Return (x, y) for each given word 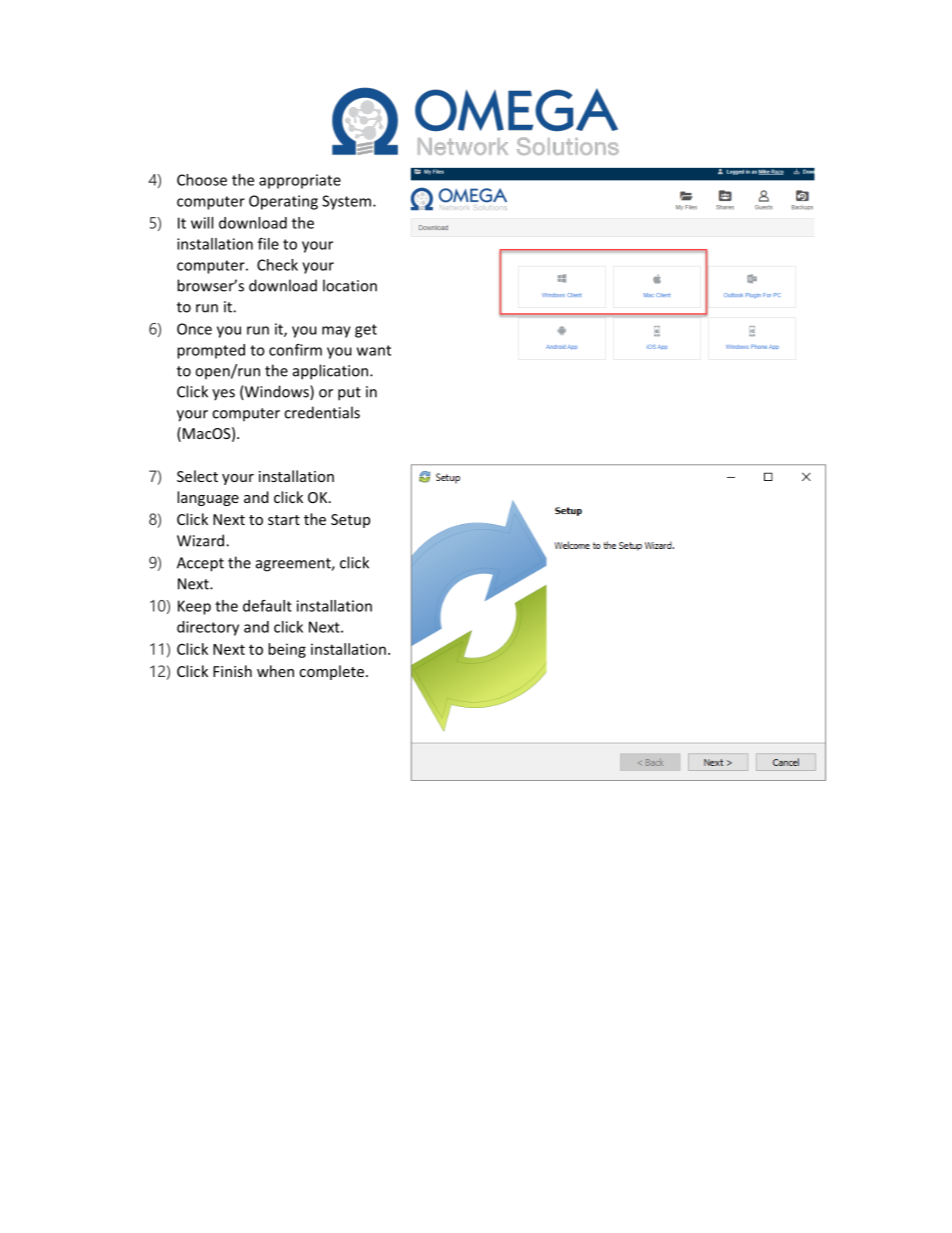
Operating (283, 202)
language (208, 498)
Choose (202, 180)
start (284, 520)
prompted (211, 351)
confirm (295, 350)
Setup (350, 521)
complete (331, 672)
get (366, 331)
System (346, 202)
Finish (232, 671)
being (287, 650)
